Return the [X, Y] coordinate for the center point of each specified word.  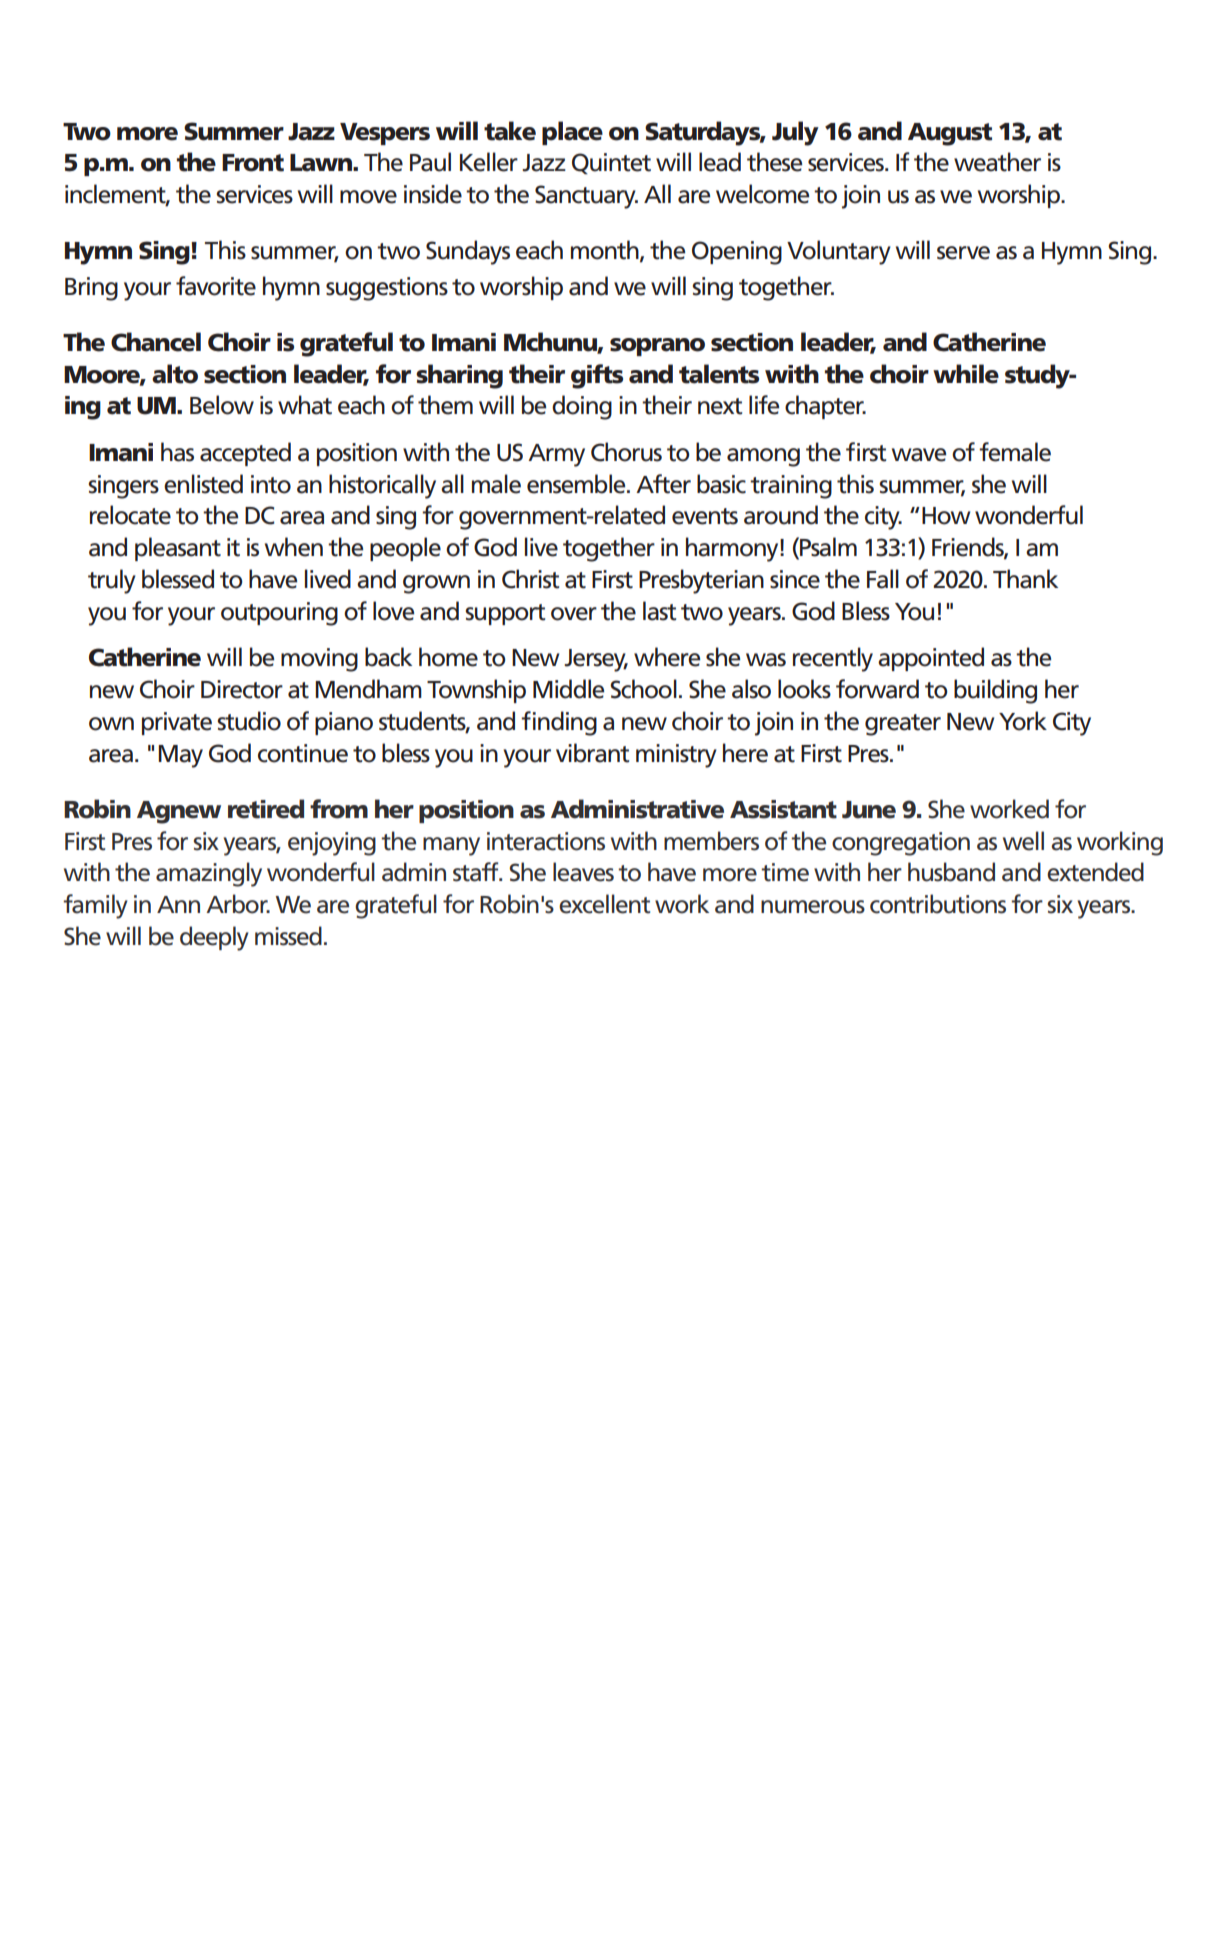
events [705, 516]
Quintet [611, 163]
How [946, 516]
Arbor [238, 904]
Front [253, 163]
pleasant [178, 549]
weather [997, 162]
